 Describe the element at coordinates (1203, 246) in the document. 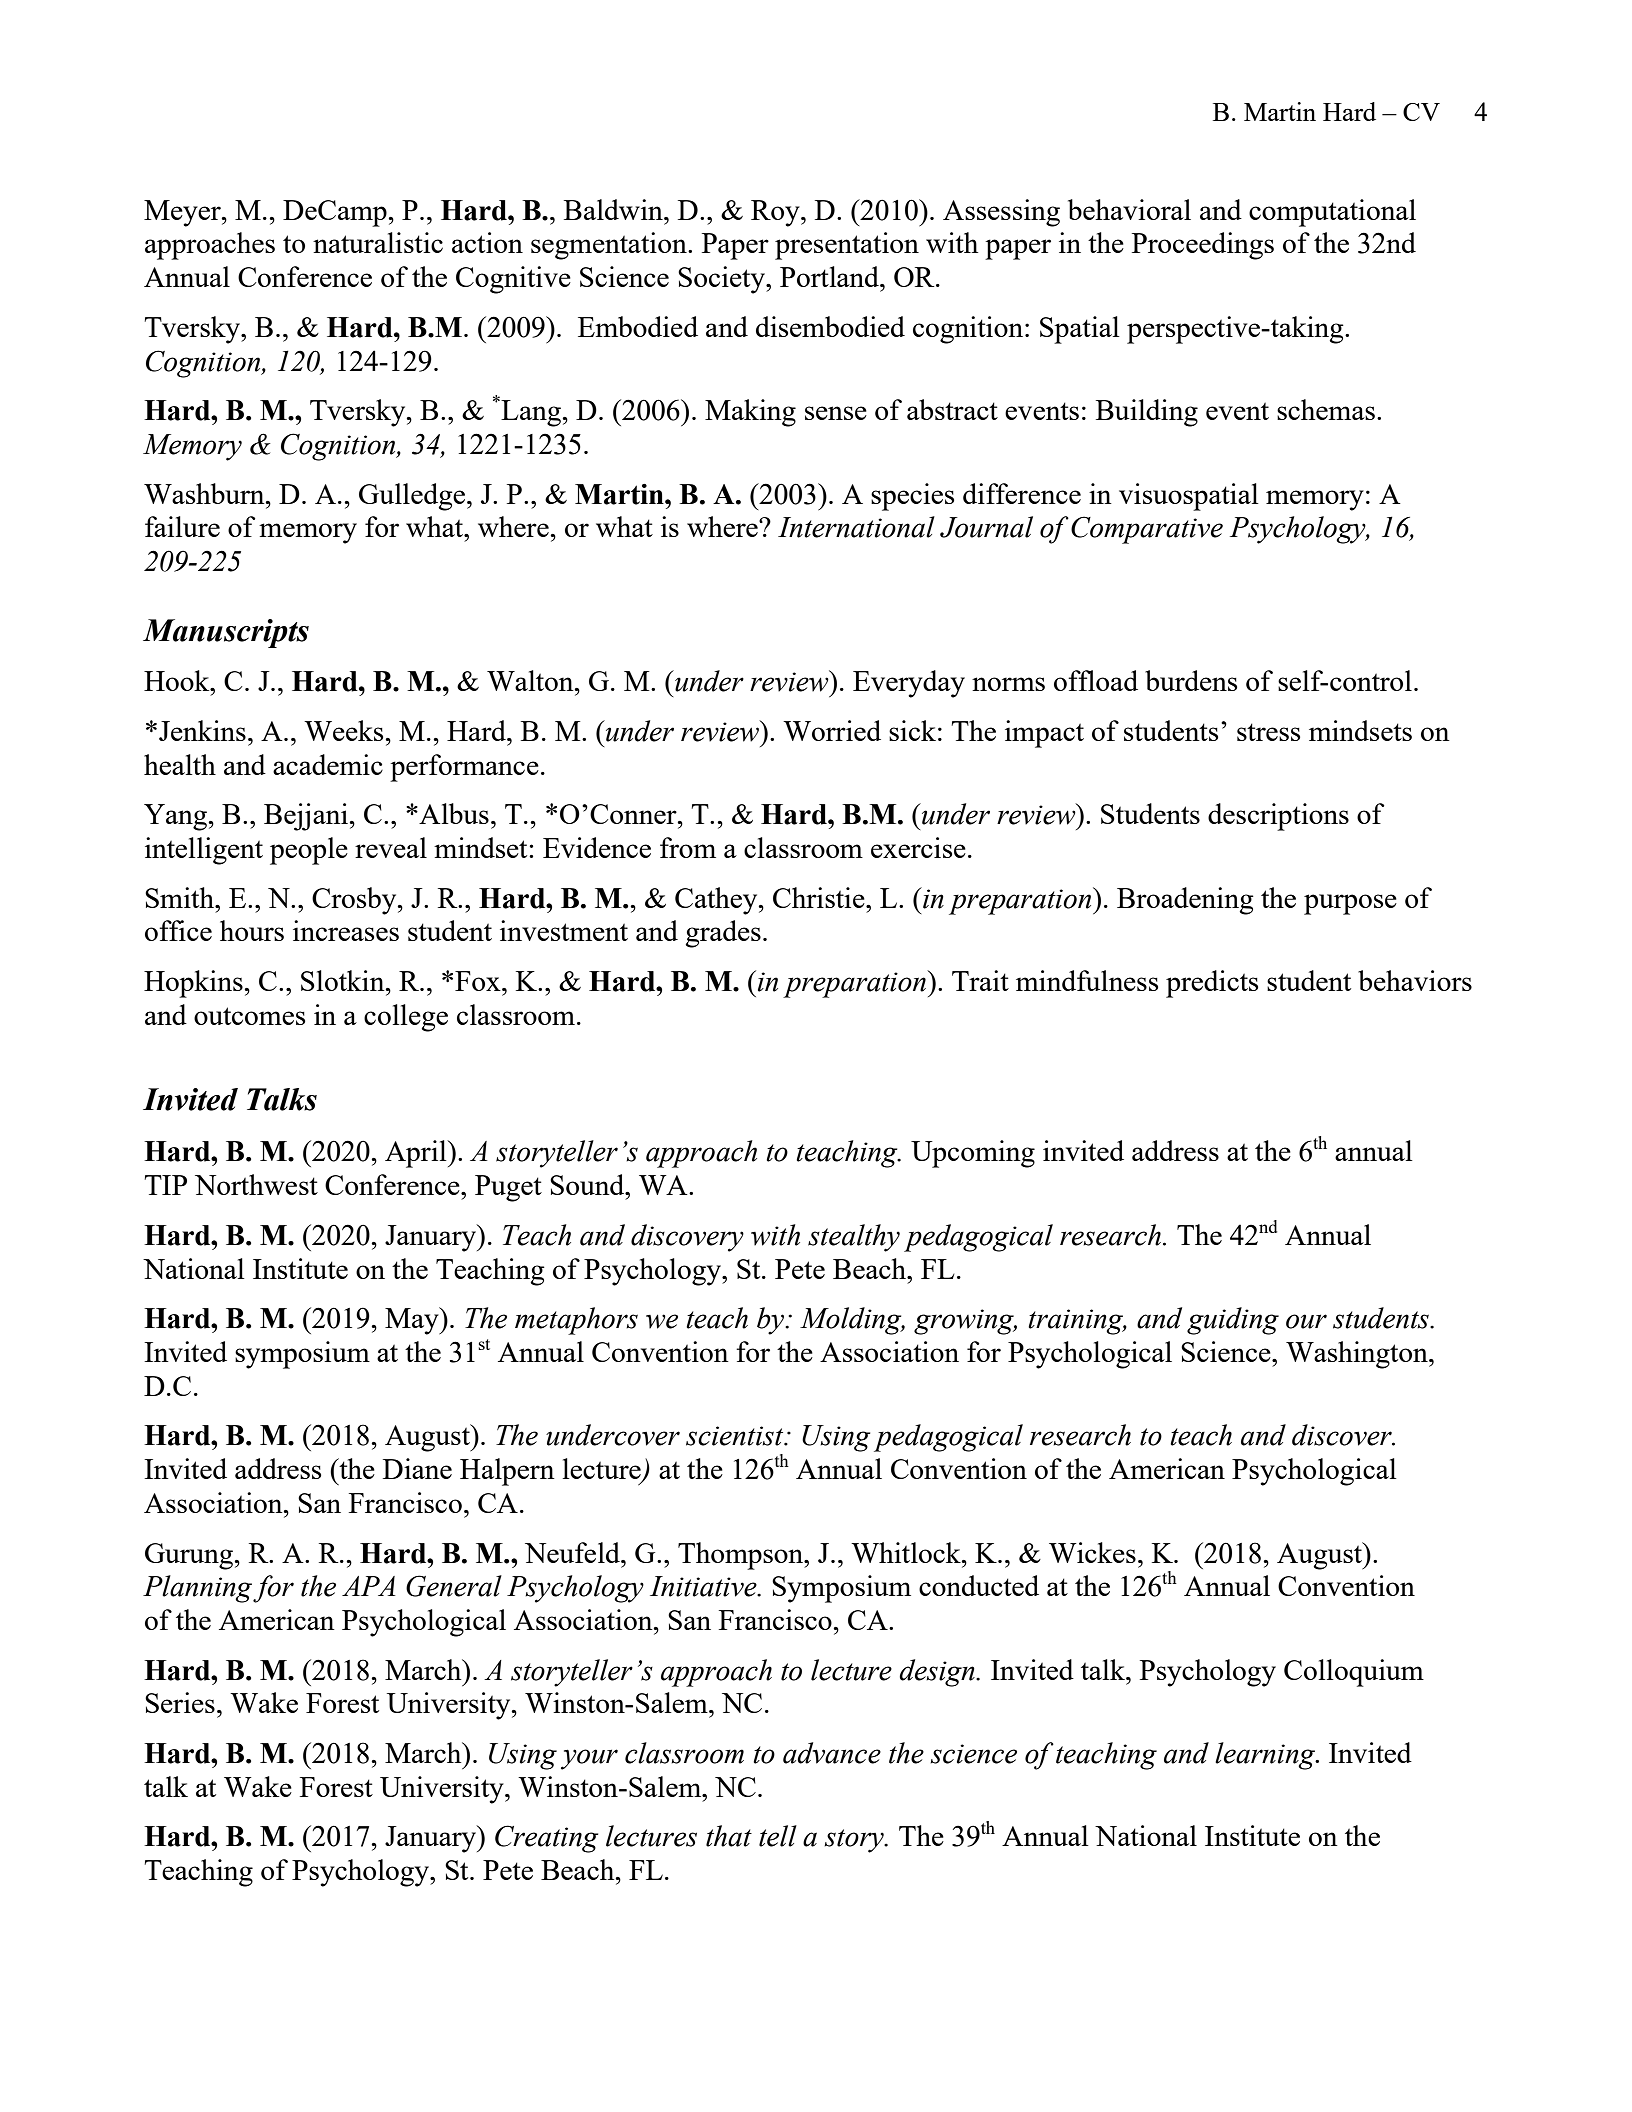

I see `Proceedings` at that location.
